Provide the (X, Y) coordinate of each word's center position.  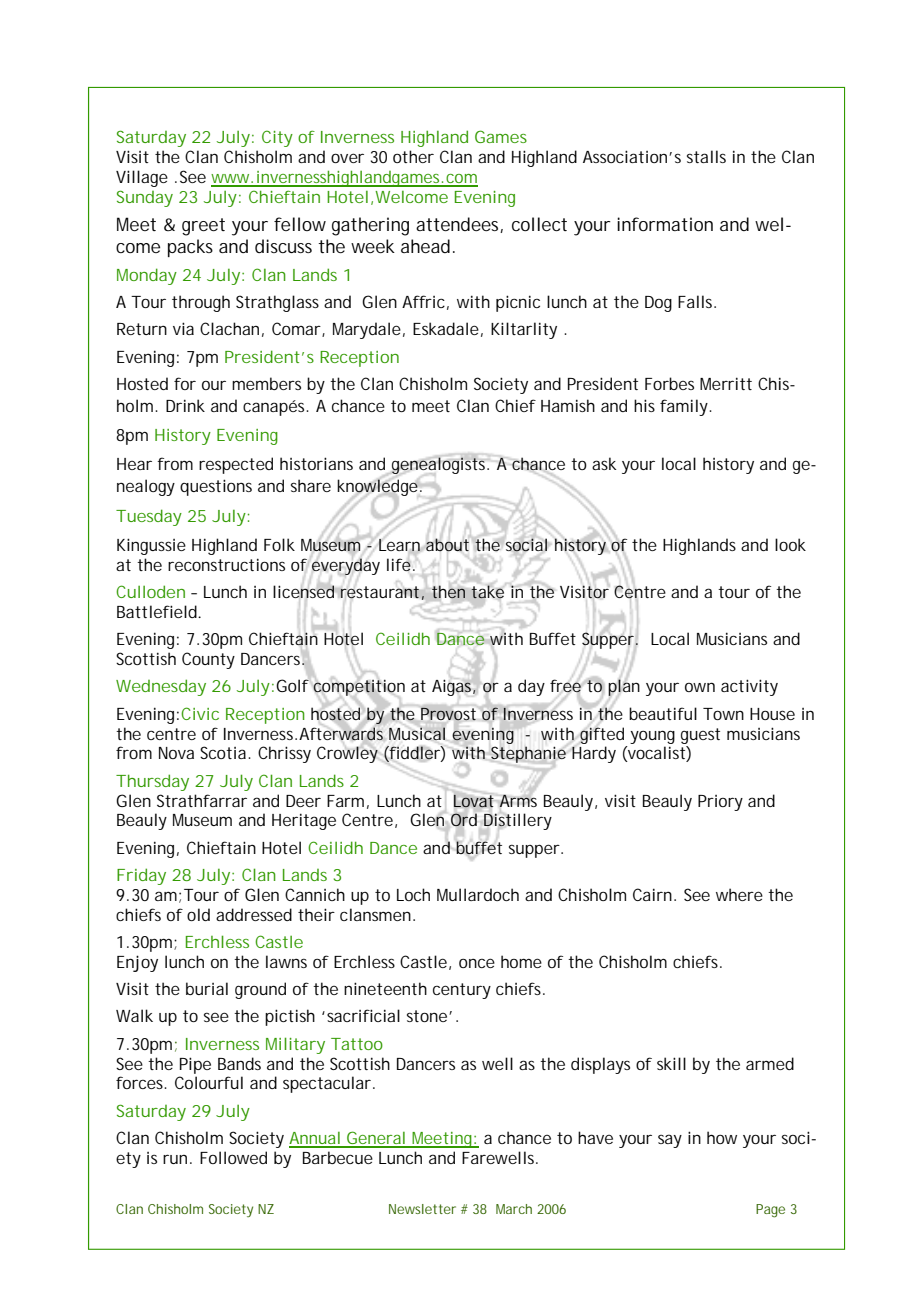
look (790, 544)
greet (203, 227)
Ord (464, 820)
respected (236, 465)
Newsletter (422, 1209)
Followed (233, 1157)
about (446, 544)
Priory (720, 803)
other (413, 156)
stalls (706, 156)
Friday (141, 876)
